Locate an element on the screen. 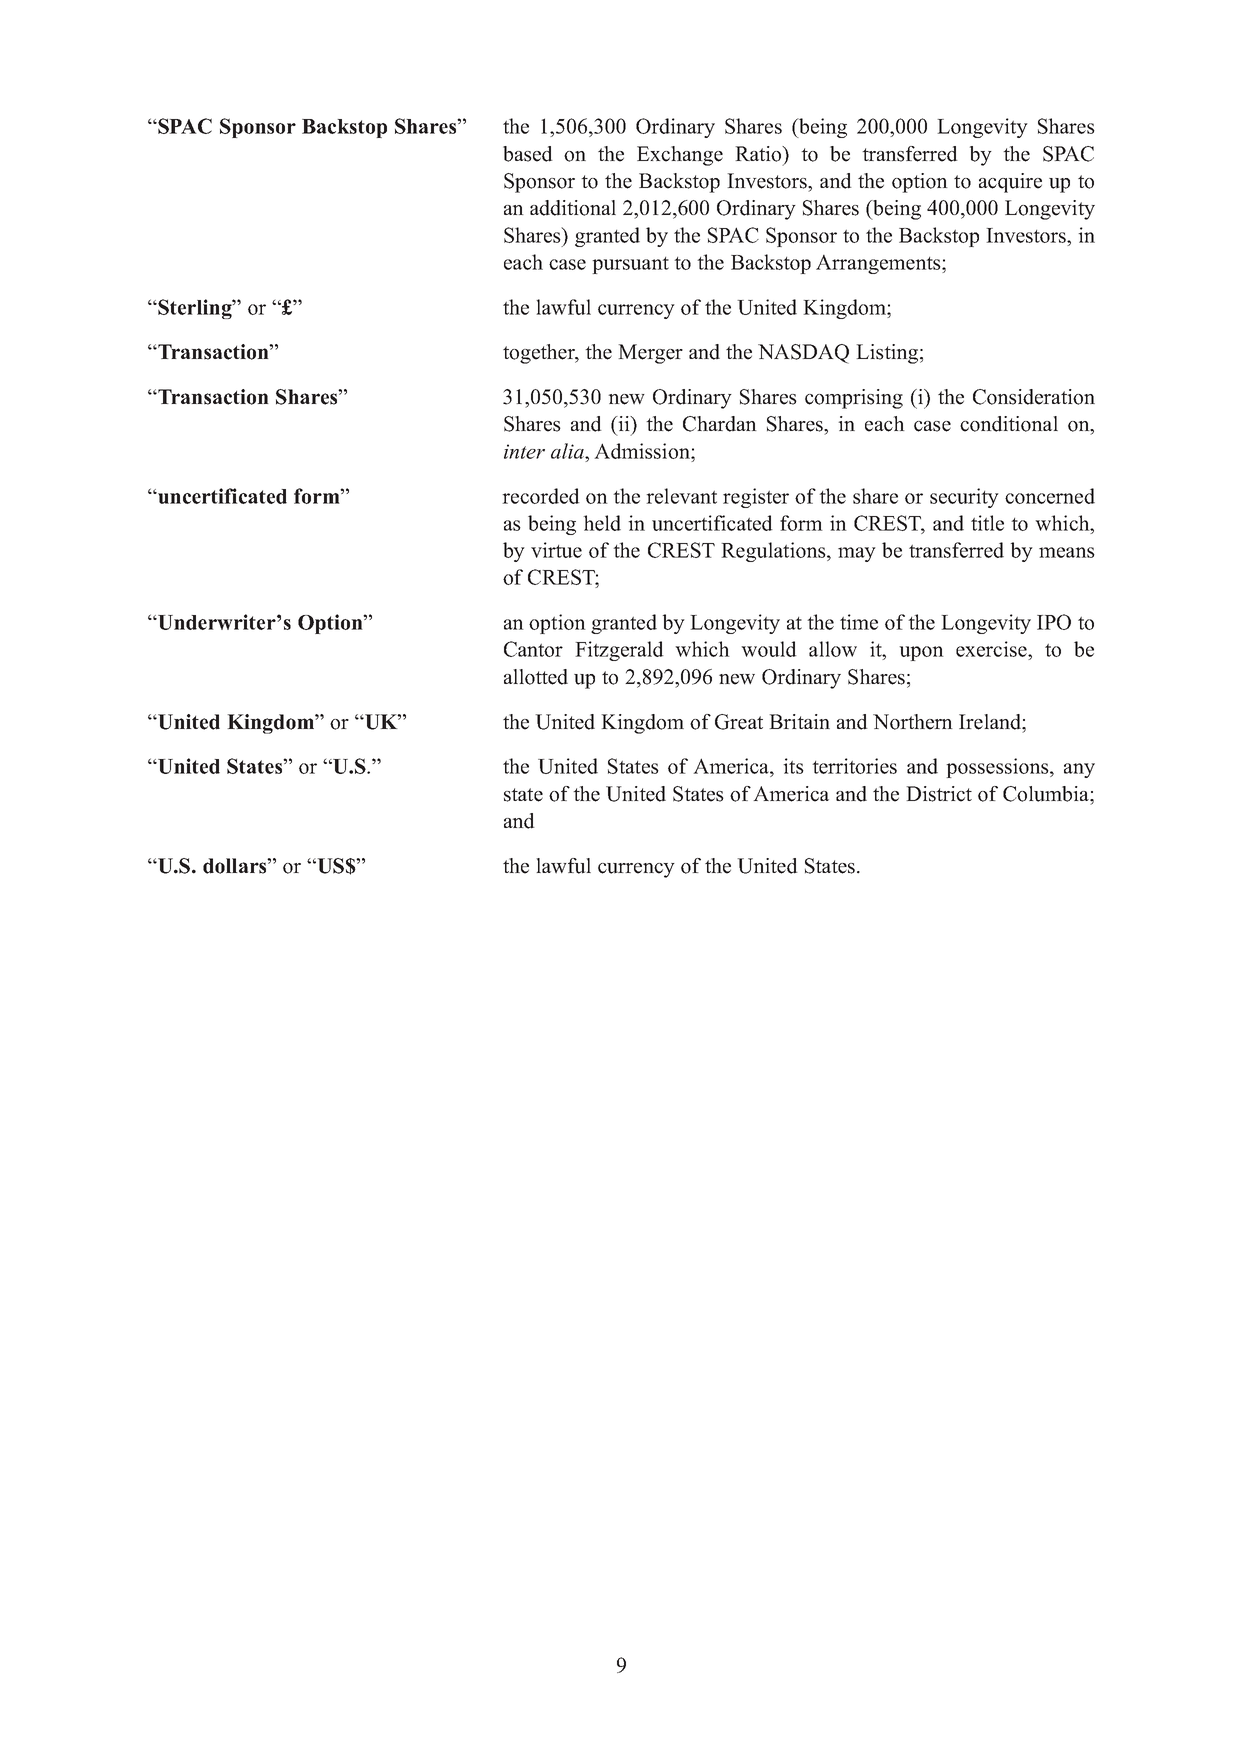 The height and width of the screenshot is (1758, 1243). Exchange is located at coordinates (680, 156).
